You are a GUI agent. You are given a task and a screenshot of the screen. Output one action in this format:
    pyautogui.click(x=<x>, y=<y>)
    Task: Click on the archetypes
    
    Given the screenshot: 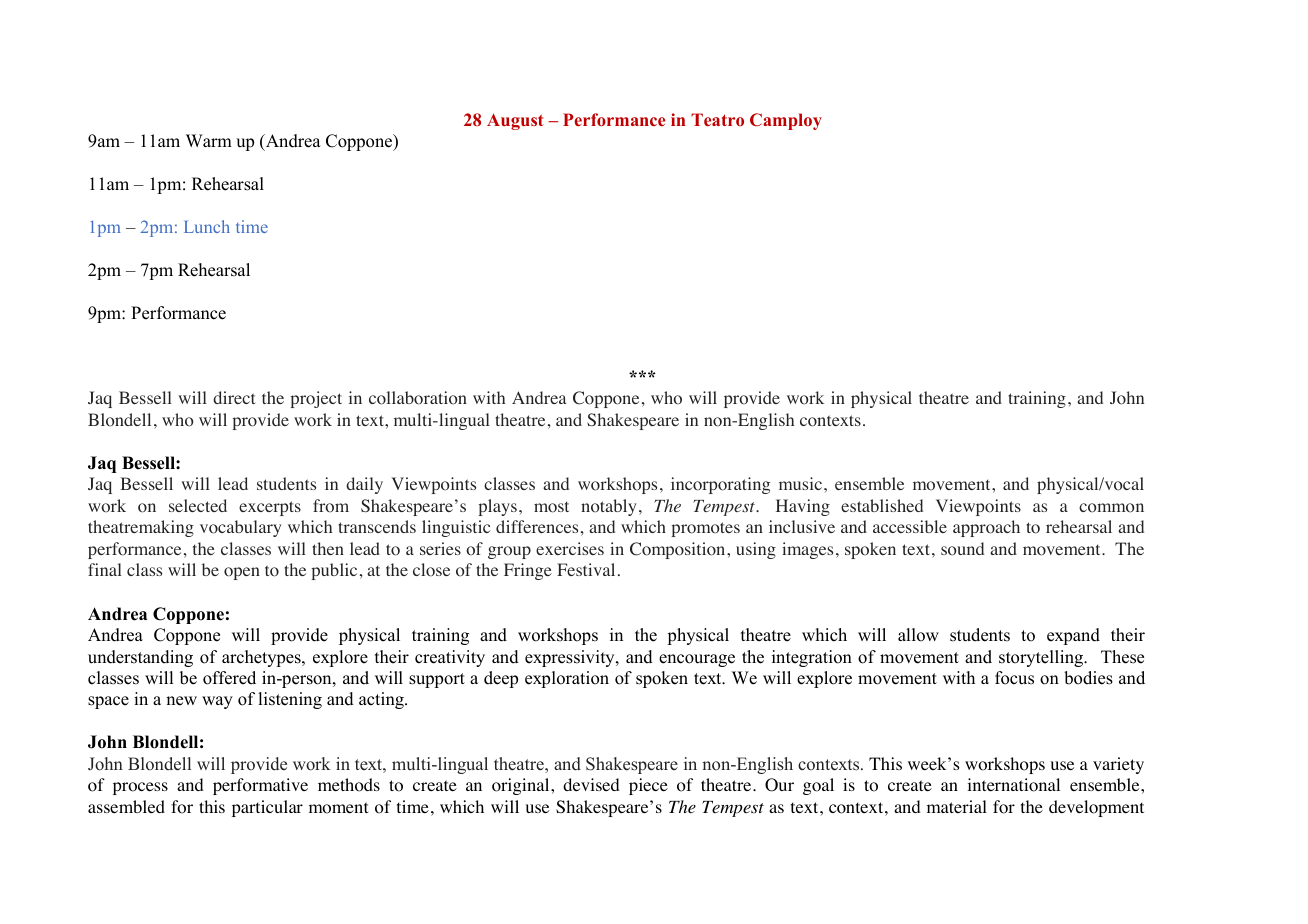 What is the action you would take?
    pyautogui.click(x=262, y=658)
